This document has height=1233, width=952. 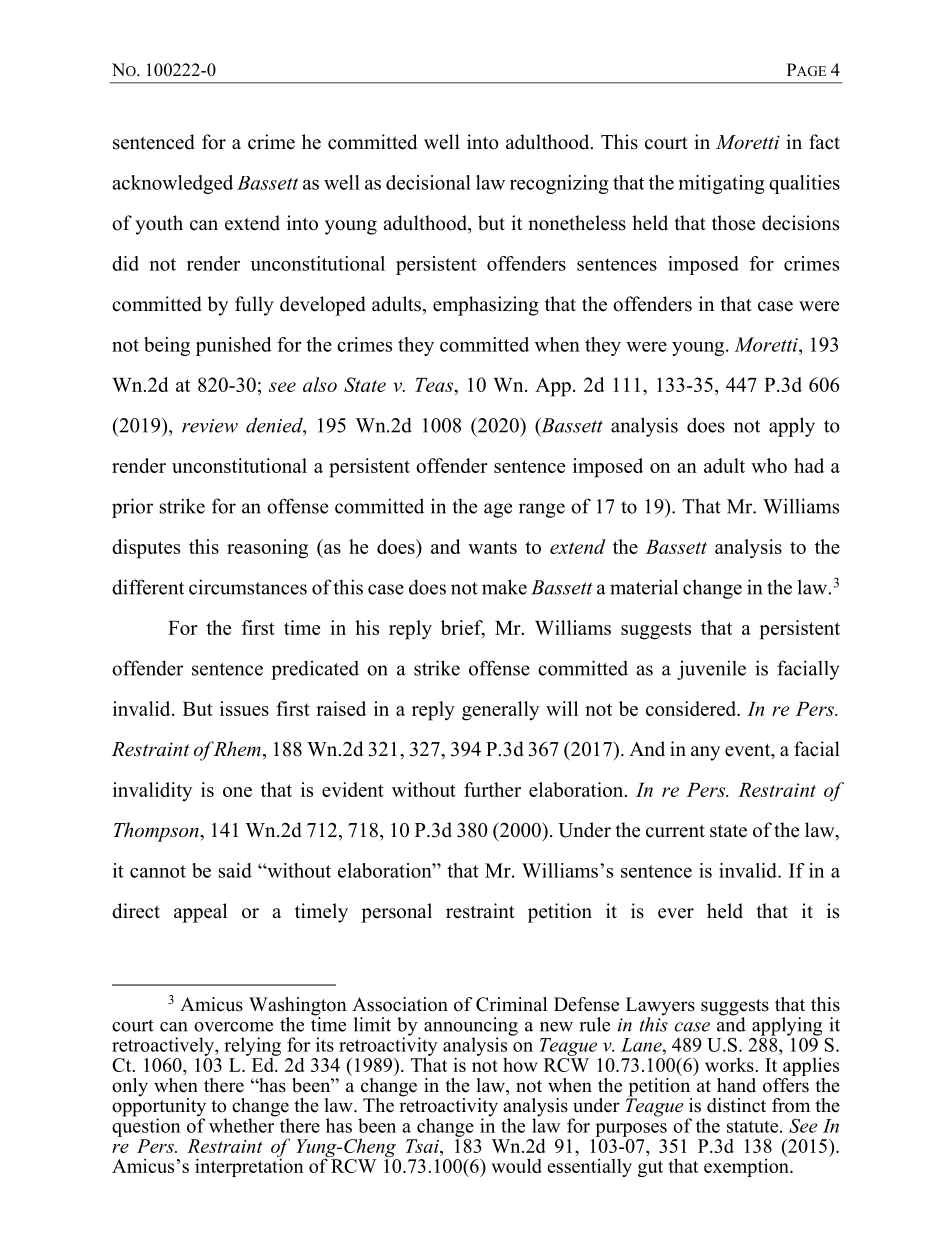 What do you see at coordinates (711, 670) in the document?
I see `juvenile` at bounding box center [711, 670].
